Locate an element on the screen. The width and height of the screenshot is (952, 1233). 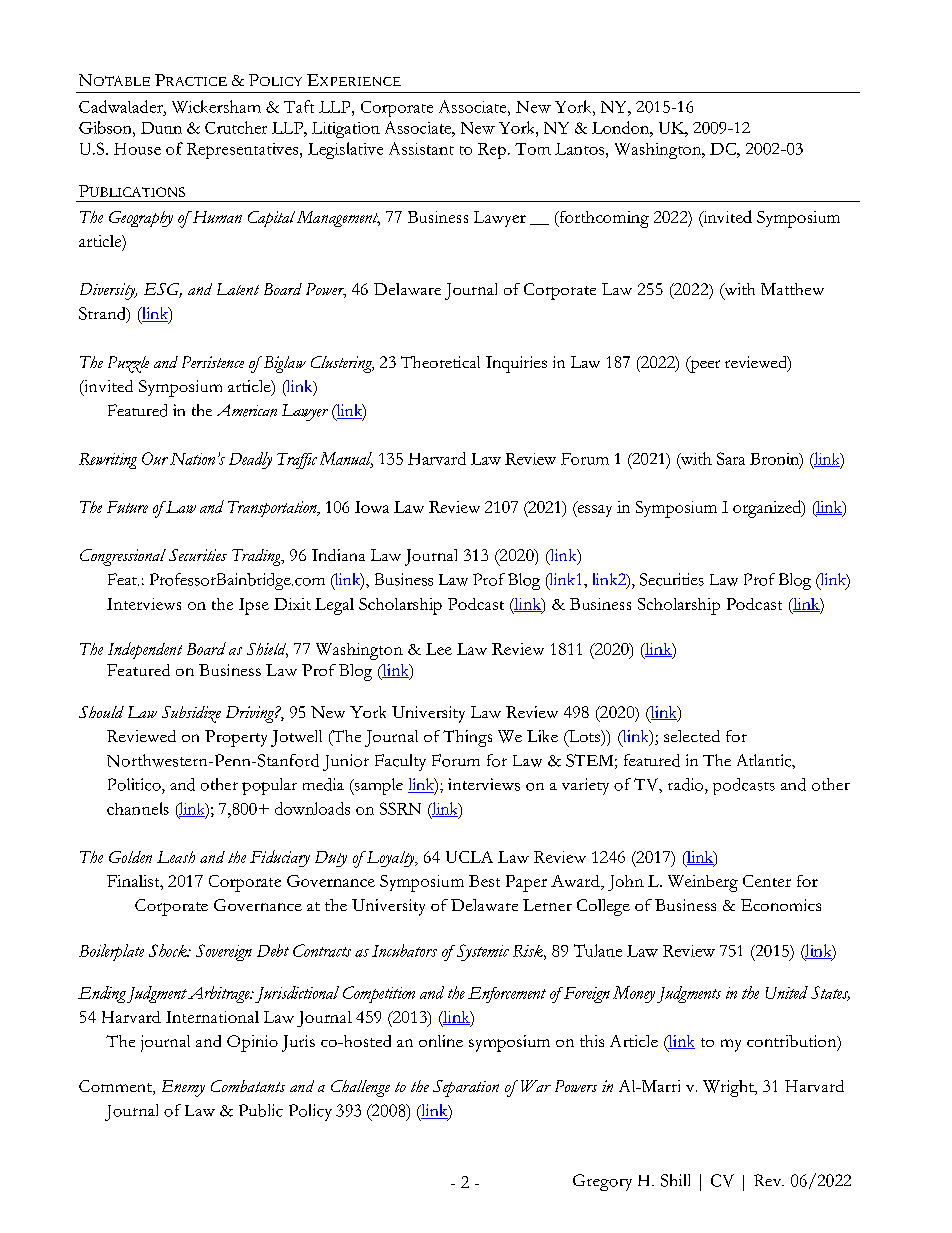
Dunn is located at coordinates (161, 128).
